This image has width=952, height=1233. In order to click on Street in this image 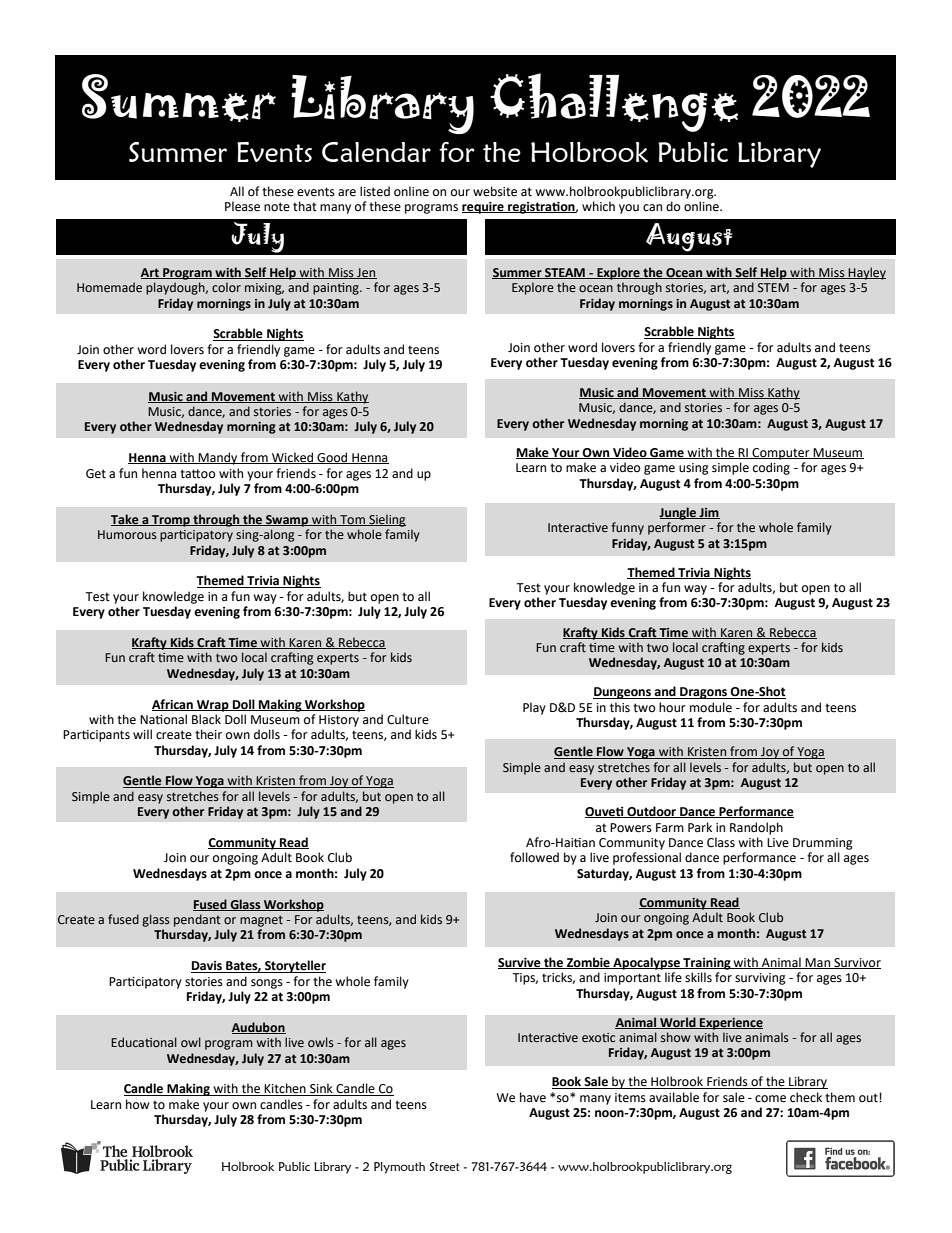, I will do `click(445, 1166)`.
